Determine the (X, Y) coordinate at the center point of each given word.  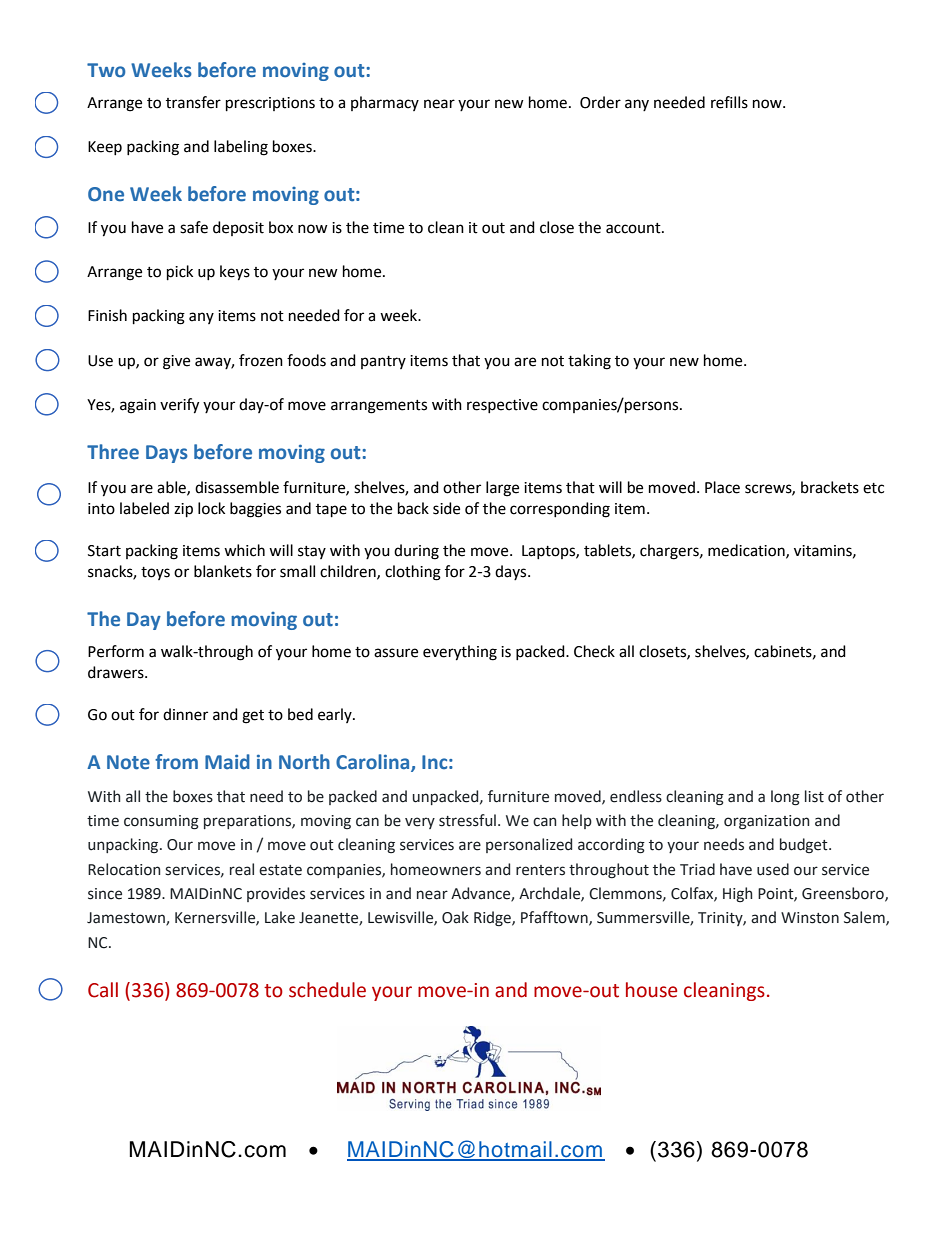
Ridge (493, 918)
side (446, 508)
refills (729, 102)
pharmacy (385, 103)
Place (722, 487)
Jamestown (127, 919)
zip (183, 510)
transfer (193, 102)
